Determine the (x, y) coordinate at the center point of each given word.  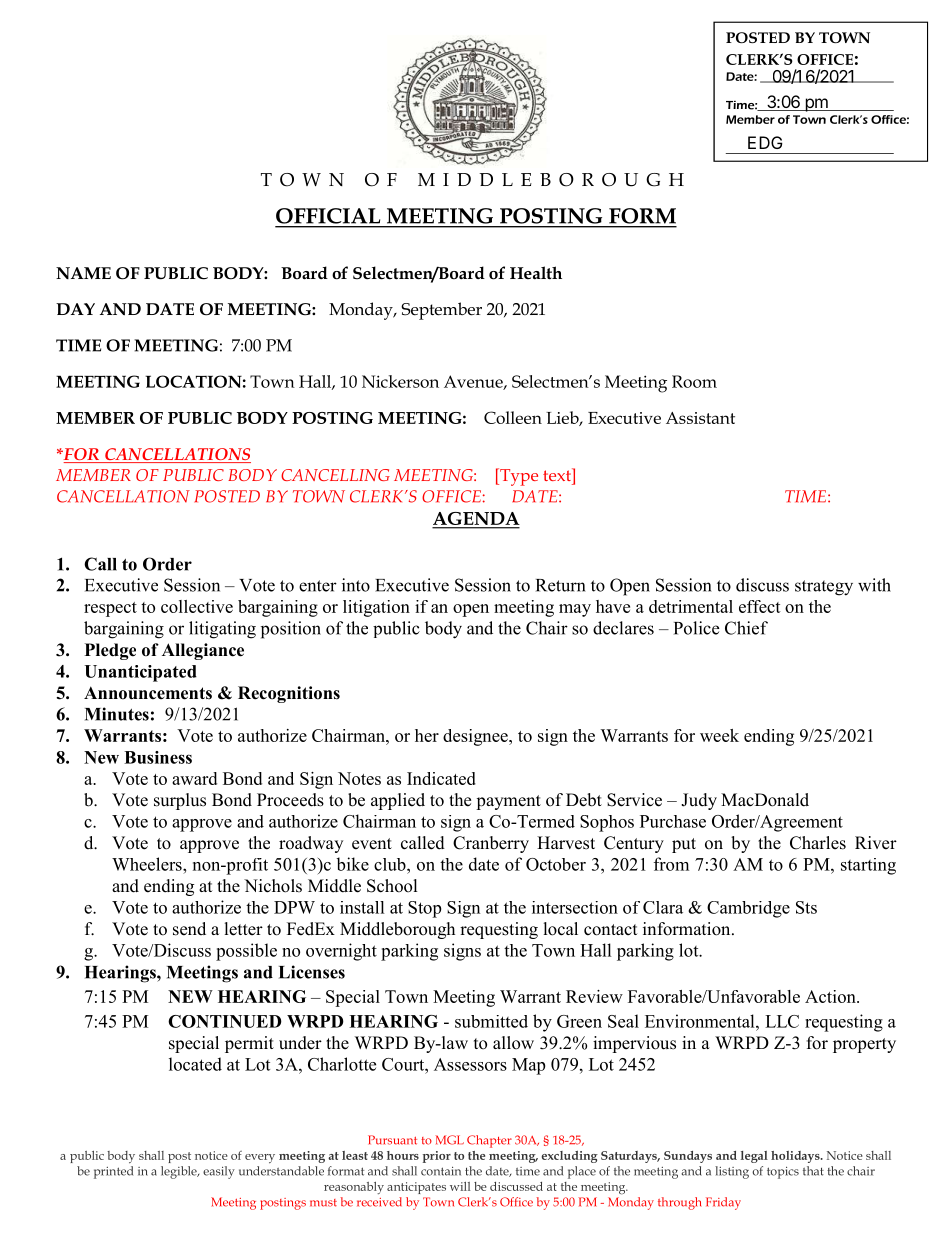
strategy (824, 588)
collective (197, 606)
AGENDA (476, 520)
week (719, 735)
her (427, 735)
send (189, 929)
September (441, 311)
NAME (83, 273)
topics (783, 1173)
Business (158, 757)
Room (694, 381)
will (460, 1186)
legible (180, 1172)
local (561, 929)
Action (831, 996)
